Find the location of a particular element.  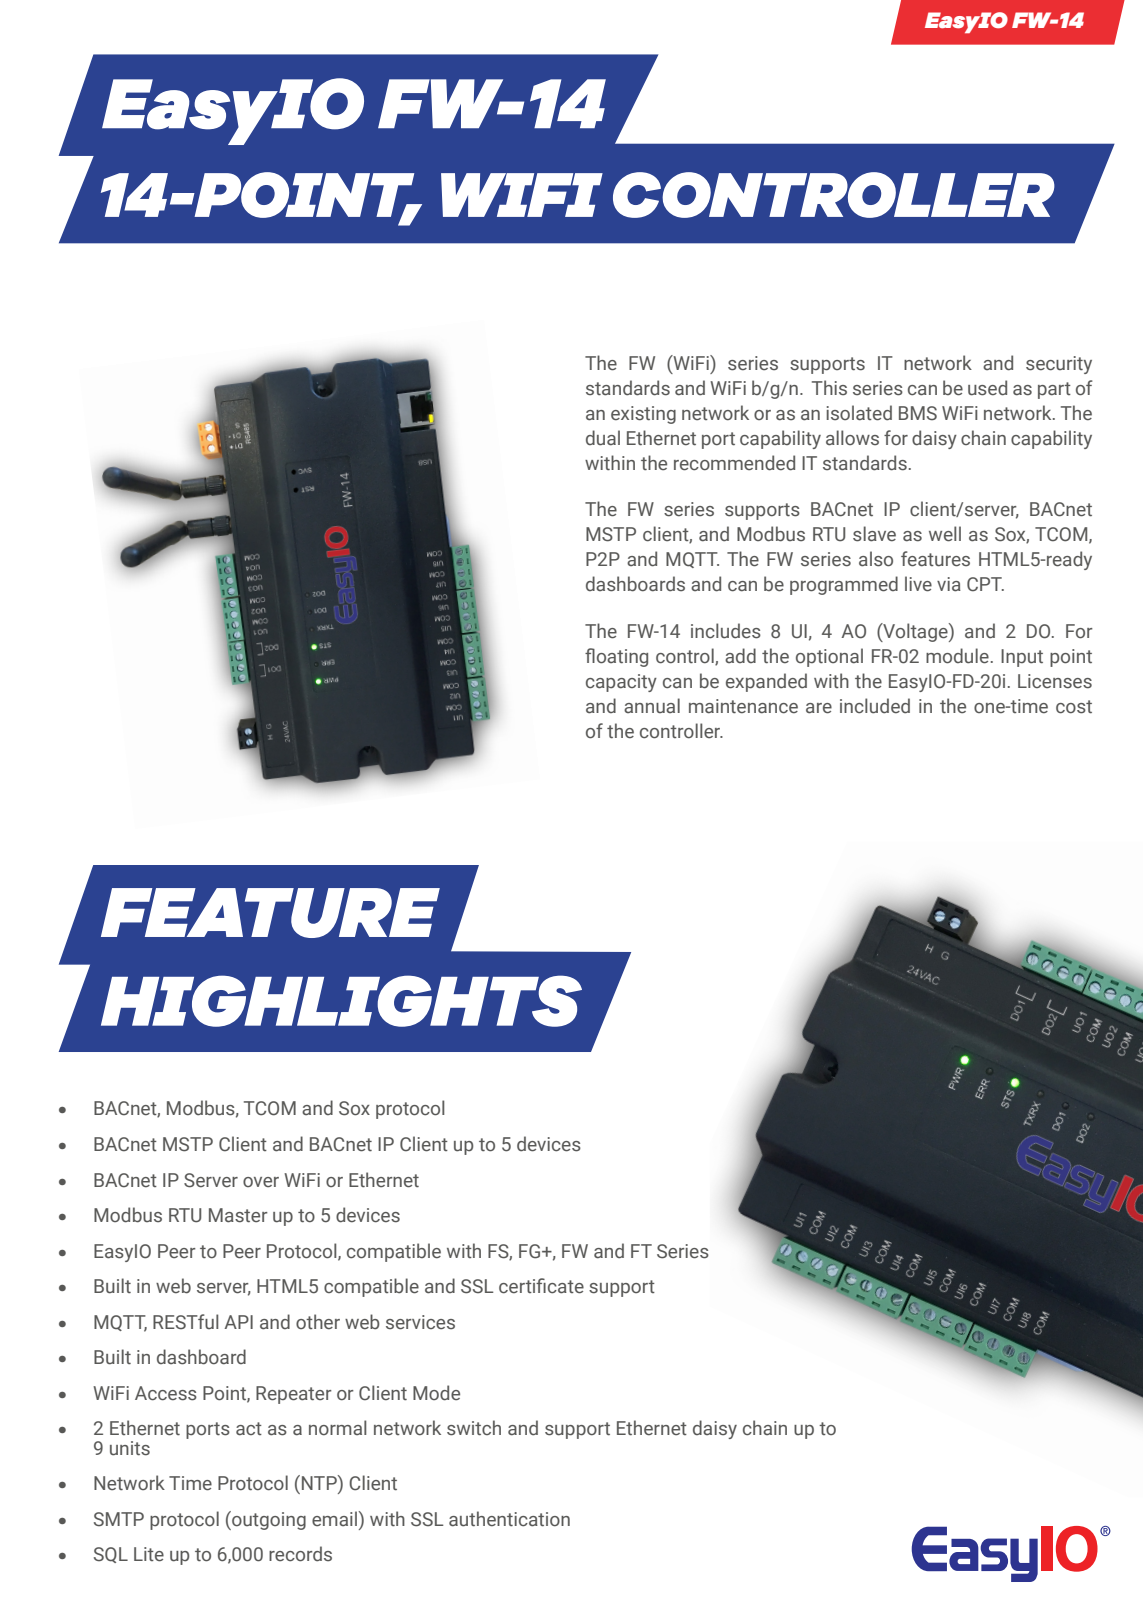

existing is located at coordinates (643, 415).
